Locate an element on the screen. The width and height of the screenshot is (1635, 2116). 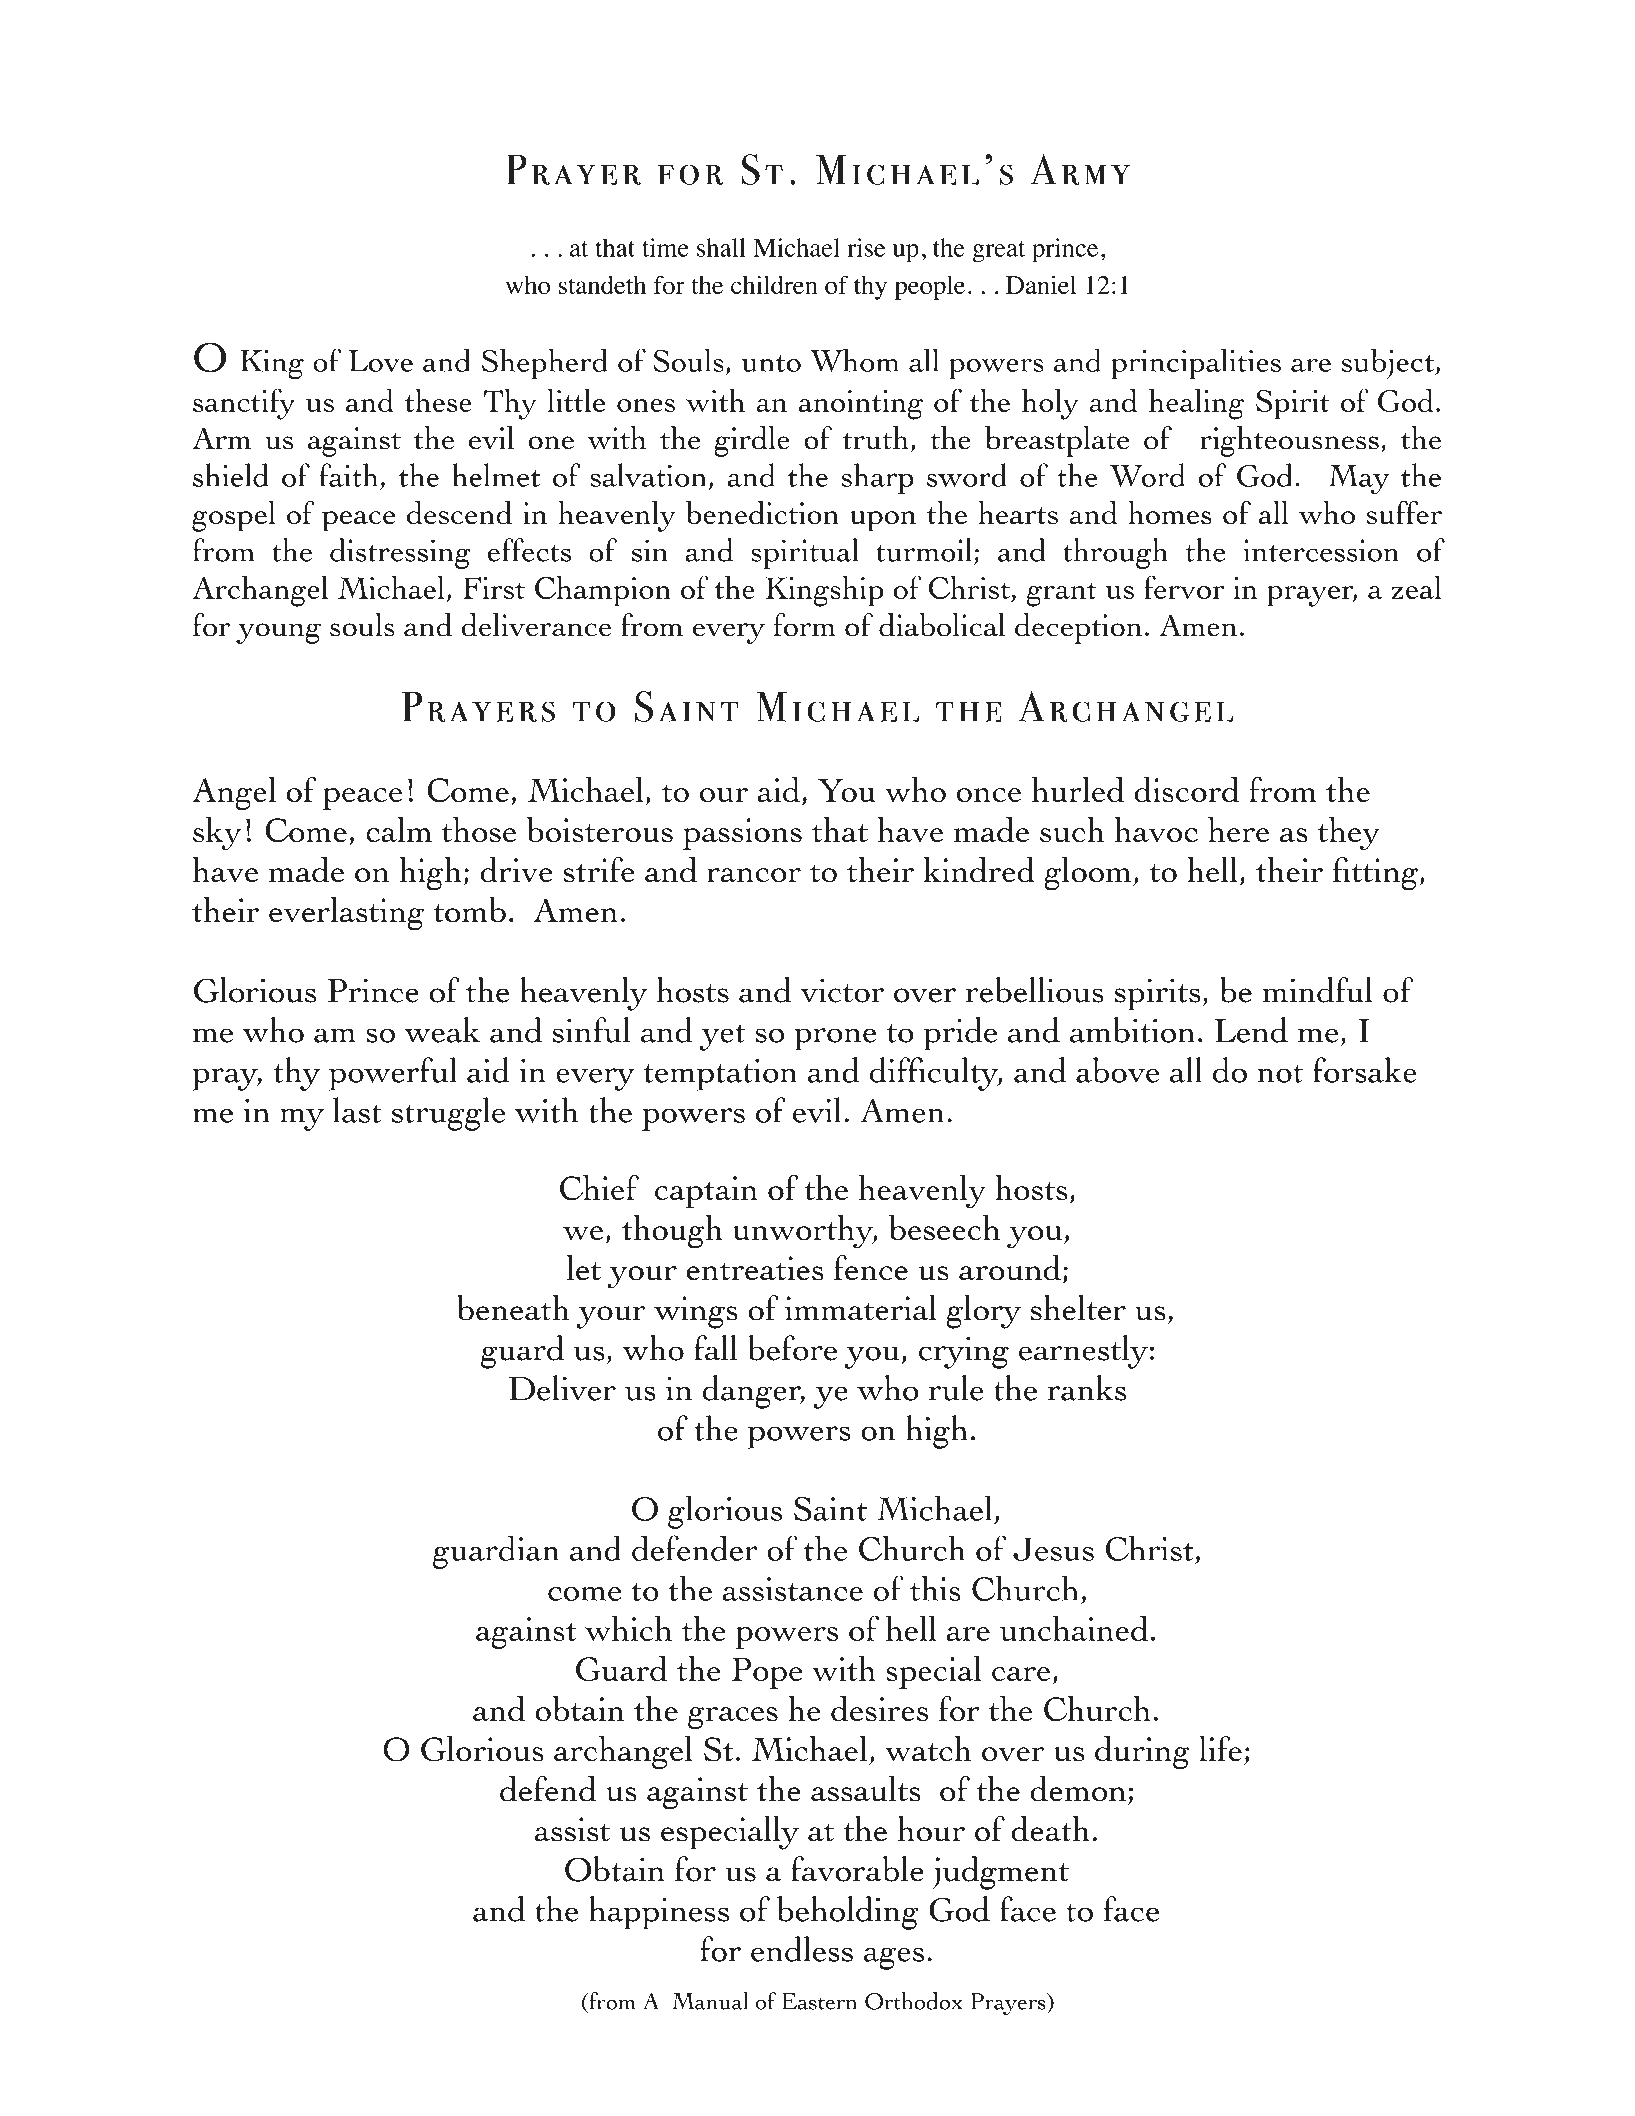
before is located at coordinates (792, 1348).
